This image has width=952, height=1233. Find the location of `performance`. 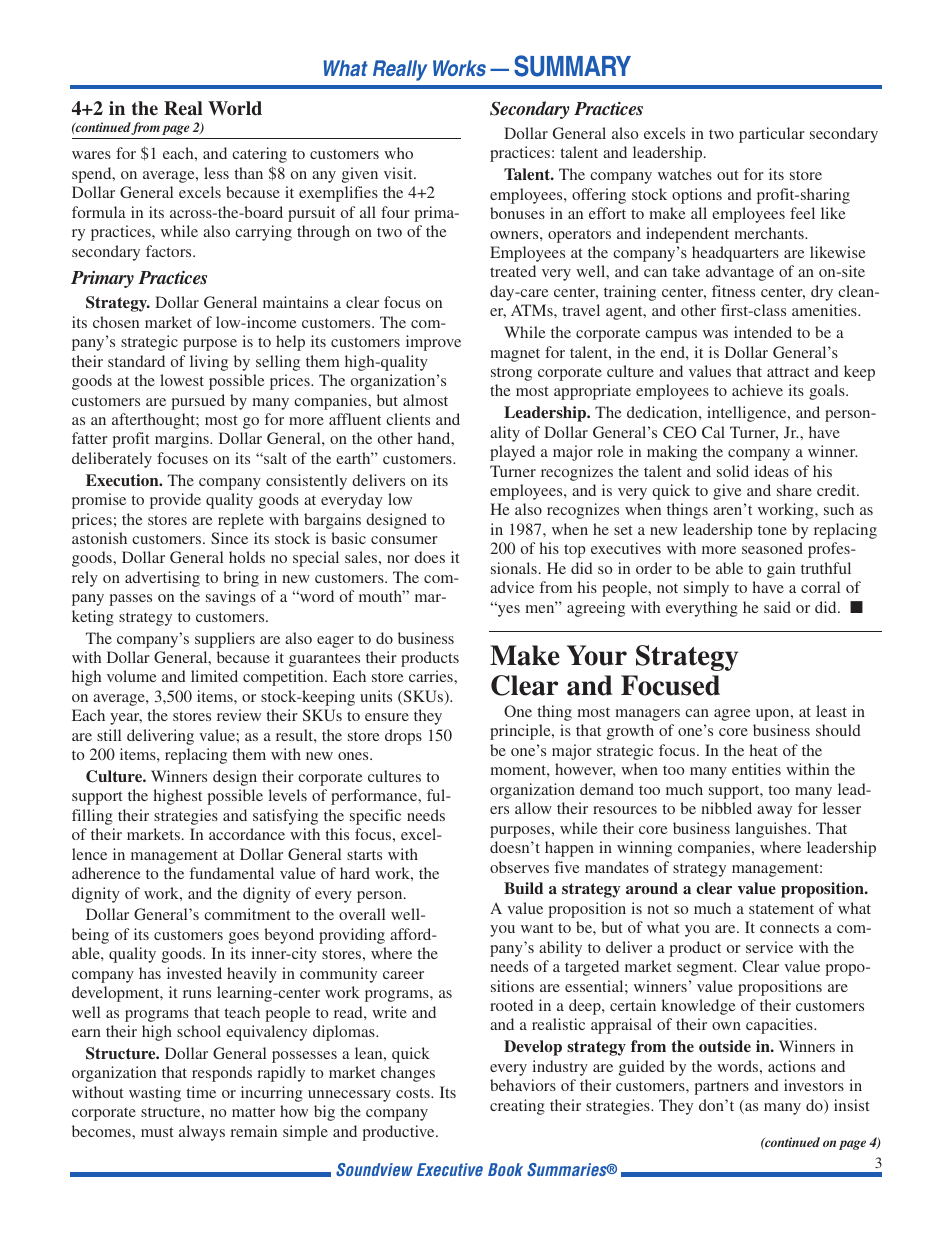

performance is located at coordinates (375, 797).
